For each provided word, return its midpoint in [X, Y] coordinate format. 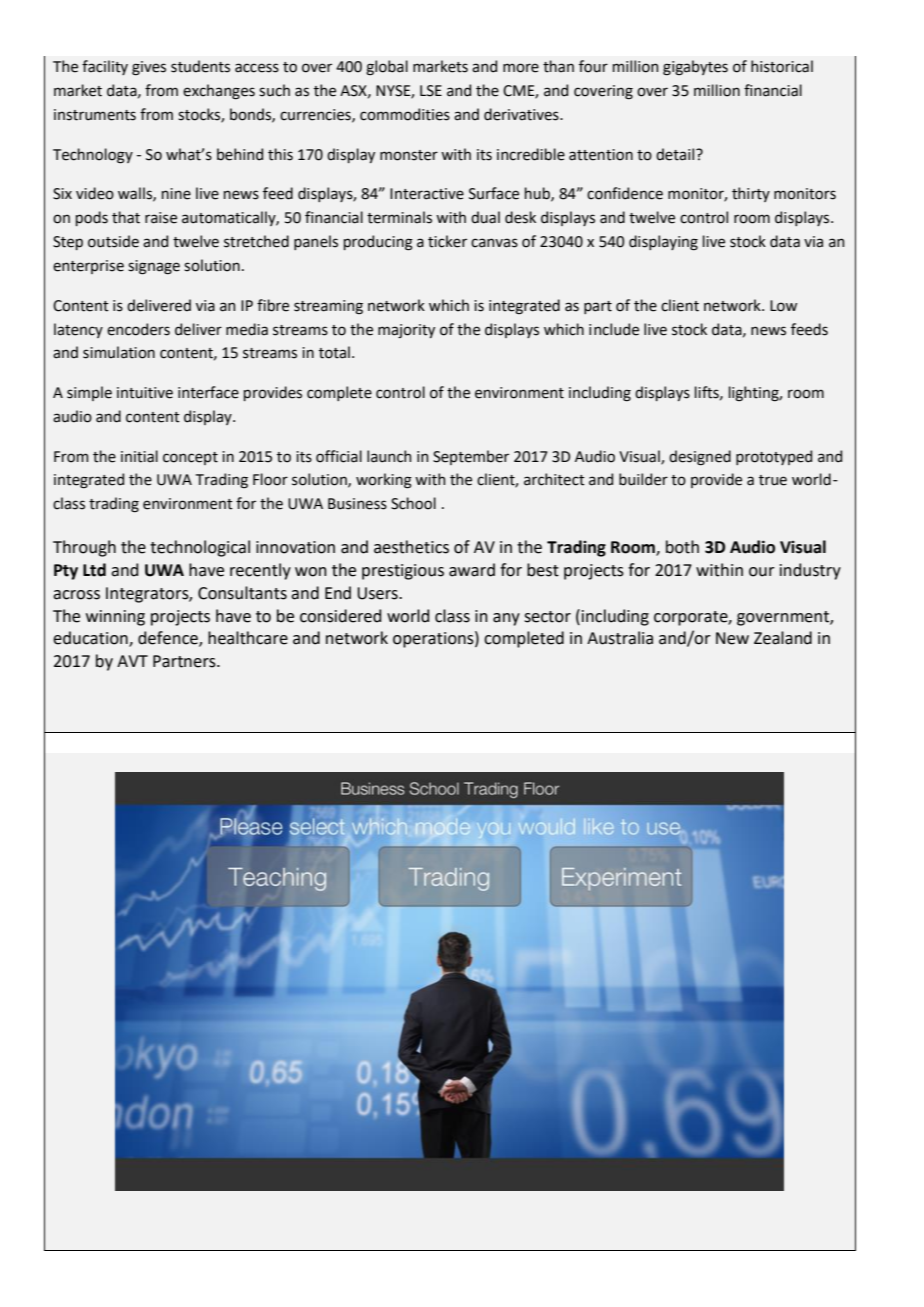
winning [115, 618]
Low [783, 306]
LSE [431, 91]
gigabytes [695, 68]
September [471, 457]
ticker [447, 241]
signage [154, 267]
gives [149, 68]
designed [700, 458]
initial [139, 456]
